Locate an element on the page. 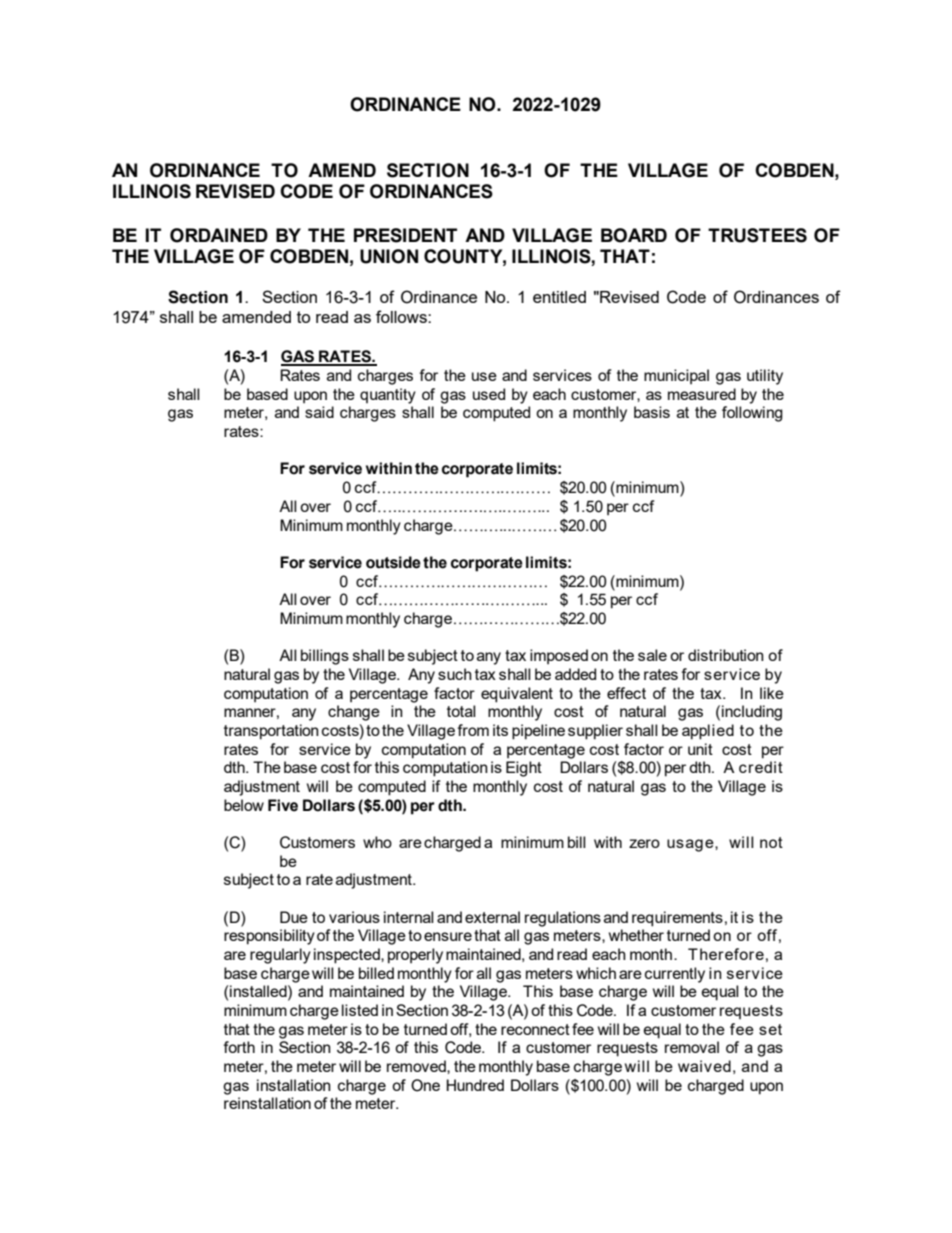  unit is located at coordinates (700, 749).
